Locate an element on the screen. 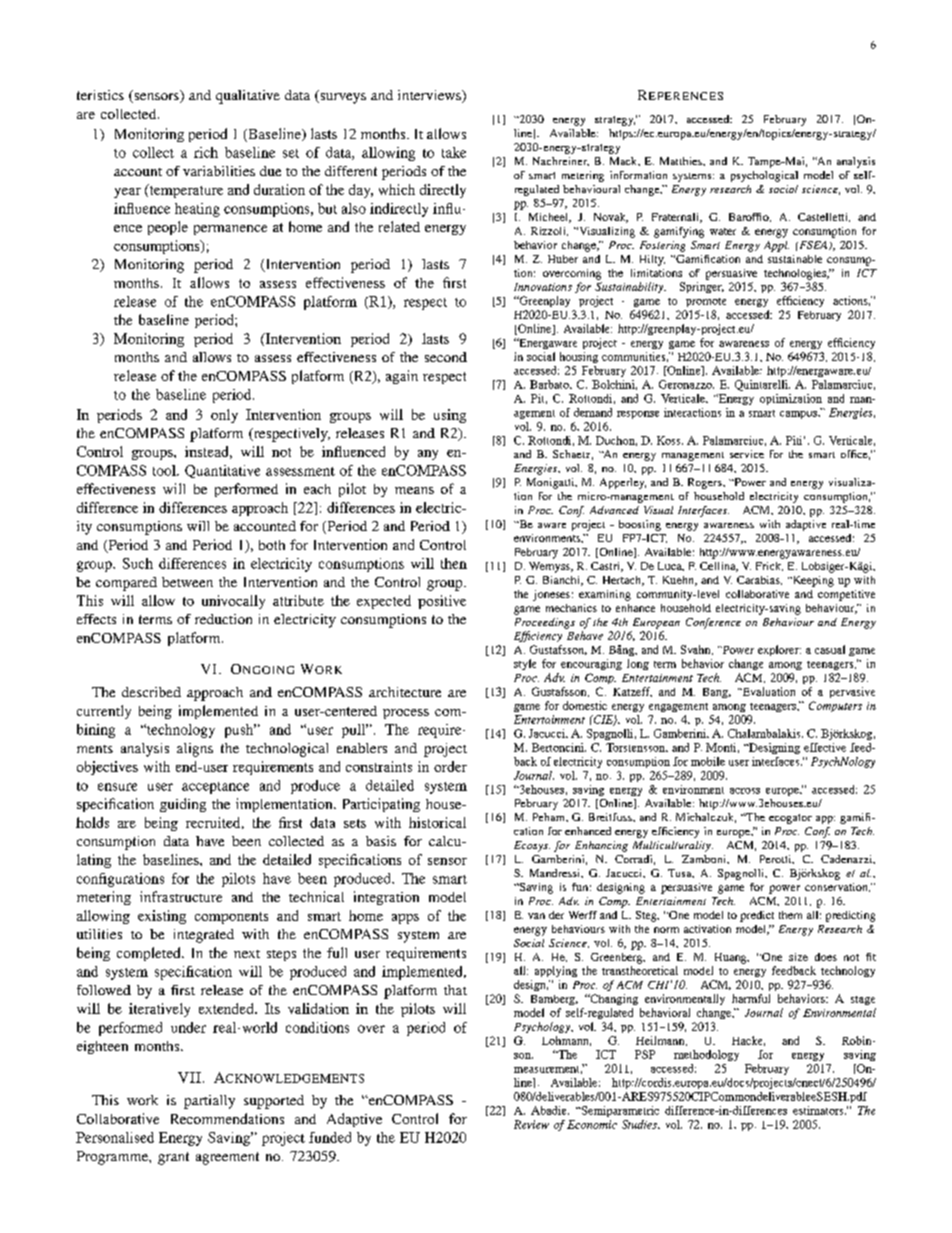  second is located at coordinates (446, 357).
